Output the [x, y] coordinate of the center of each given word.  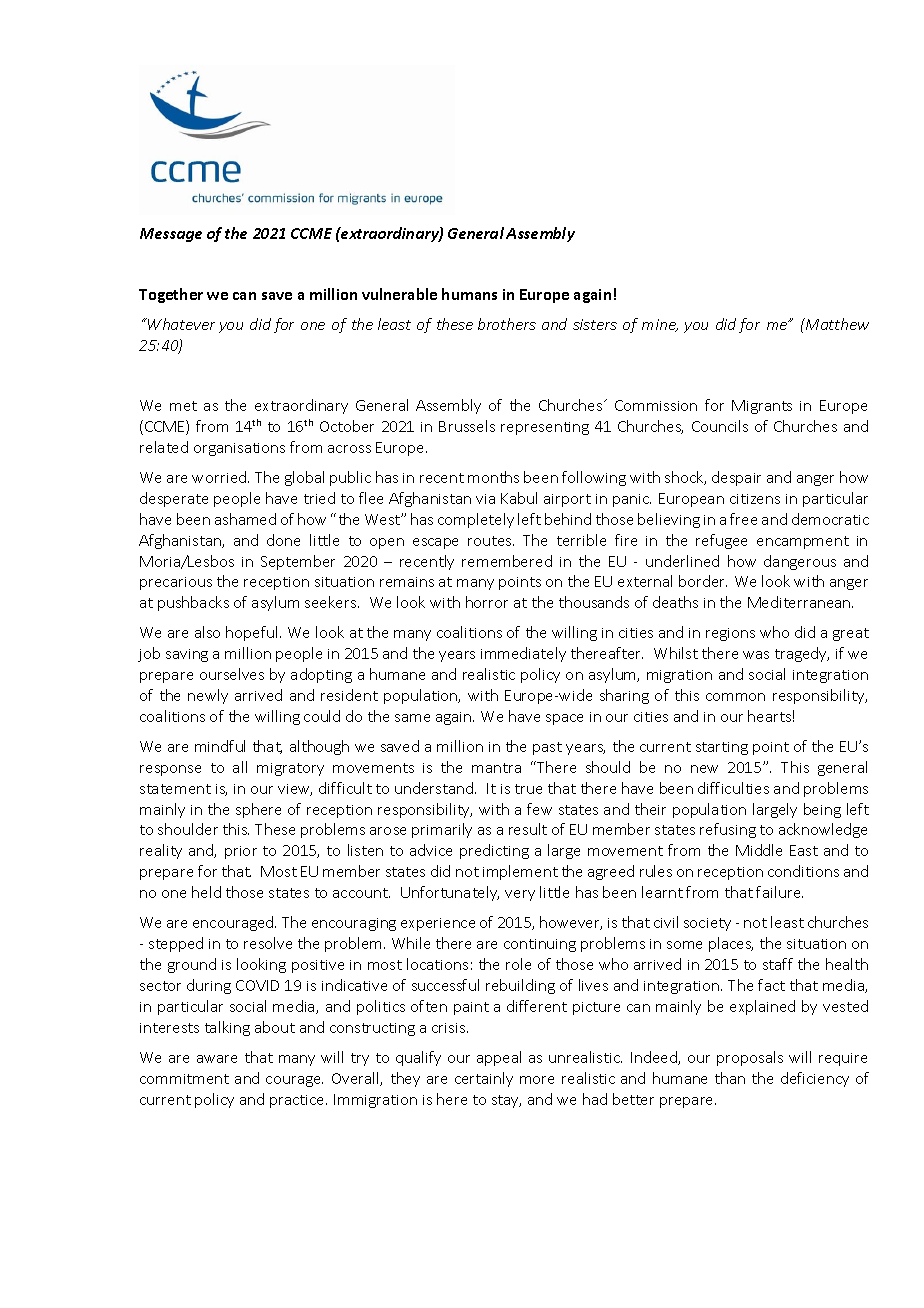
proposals [750, 1058]
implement [520, 872]
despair [736, 478]
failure [779, 892]
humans [469, 294]
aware [217, 1059]
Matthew [836, 324]
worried [220, 477]
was [756, 655]
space [564, 719]
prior [241, 852]
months [493, 477]
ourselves [232, 674]
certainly [484, 1079]
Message [171, 235]
